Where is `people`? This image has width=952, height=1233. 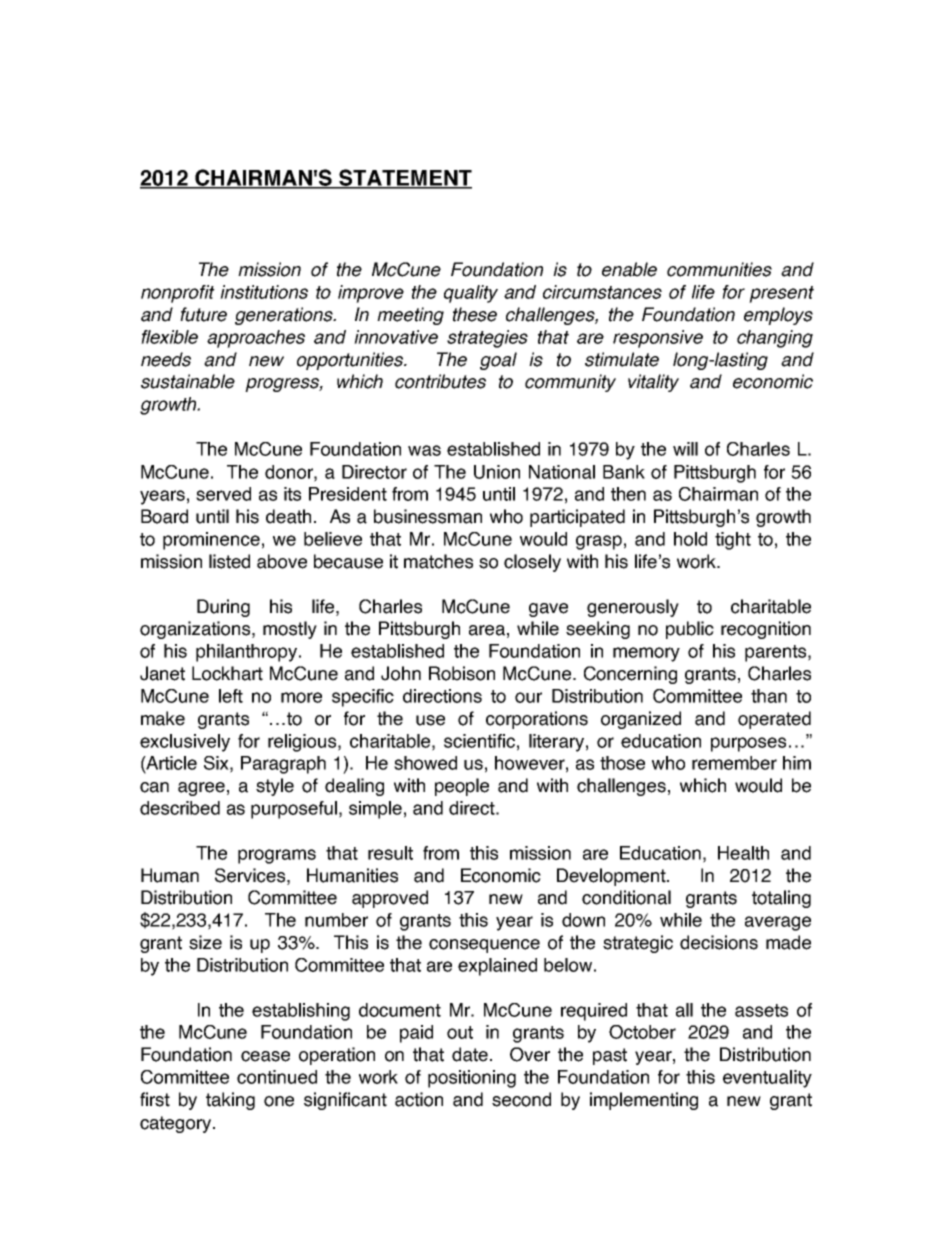 people is located at coordinates (462, 787).
